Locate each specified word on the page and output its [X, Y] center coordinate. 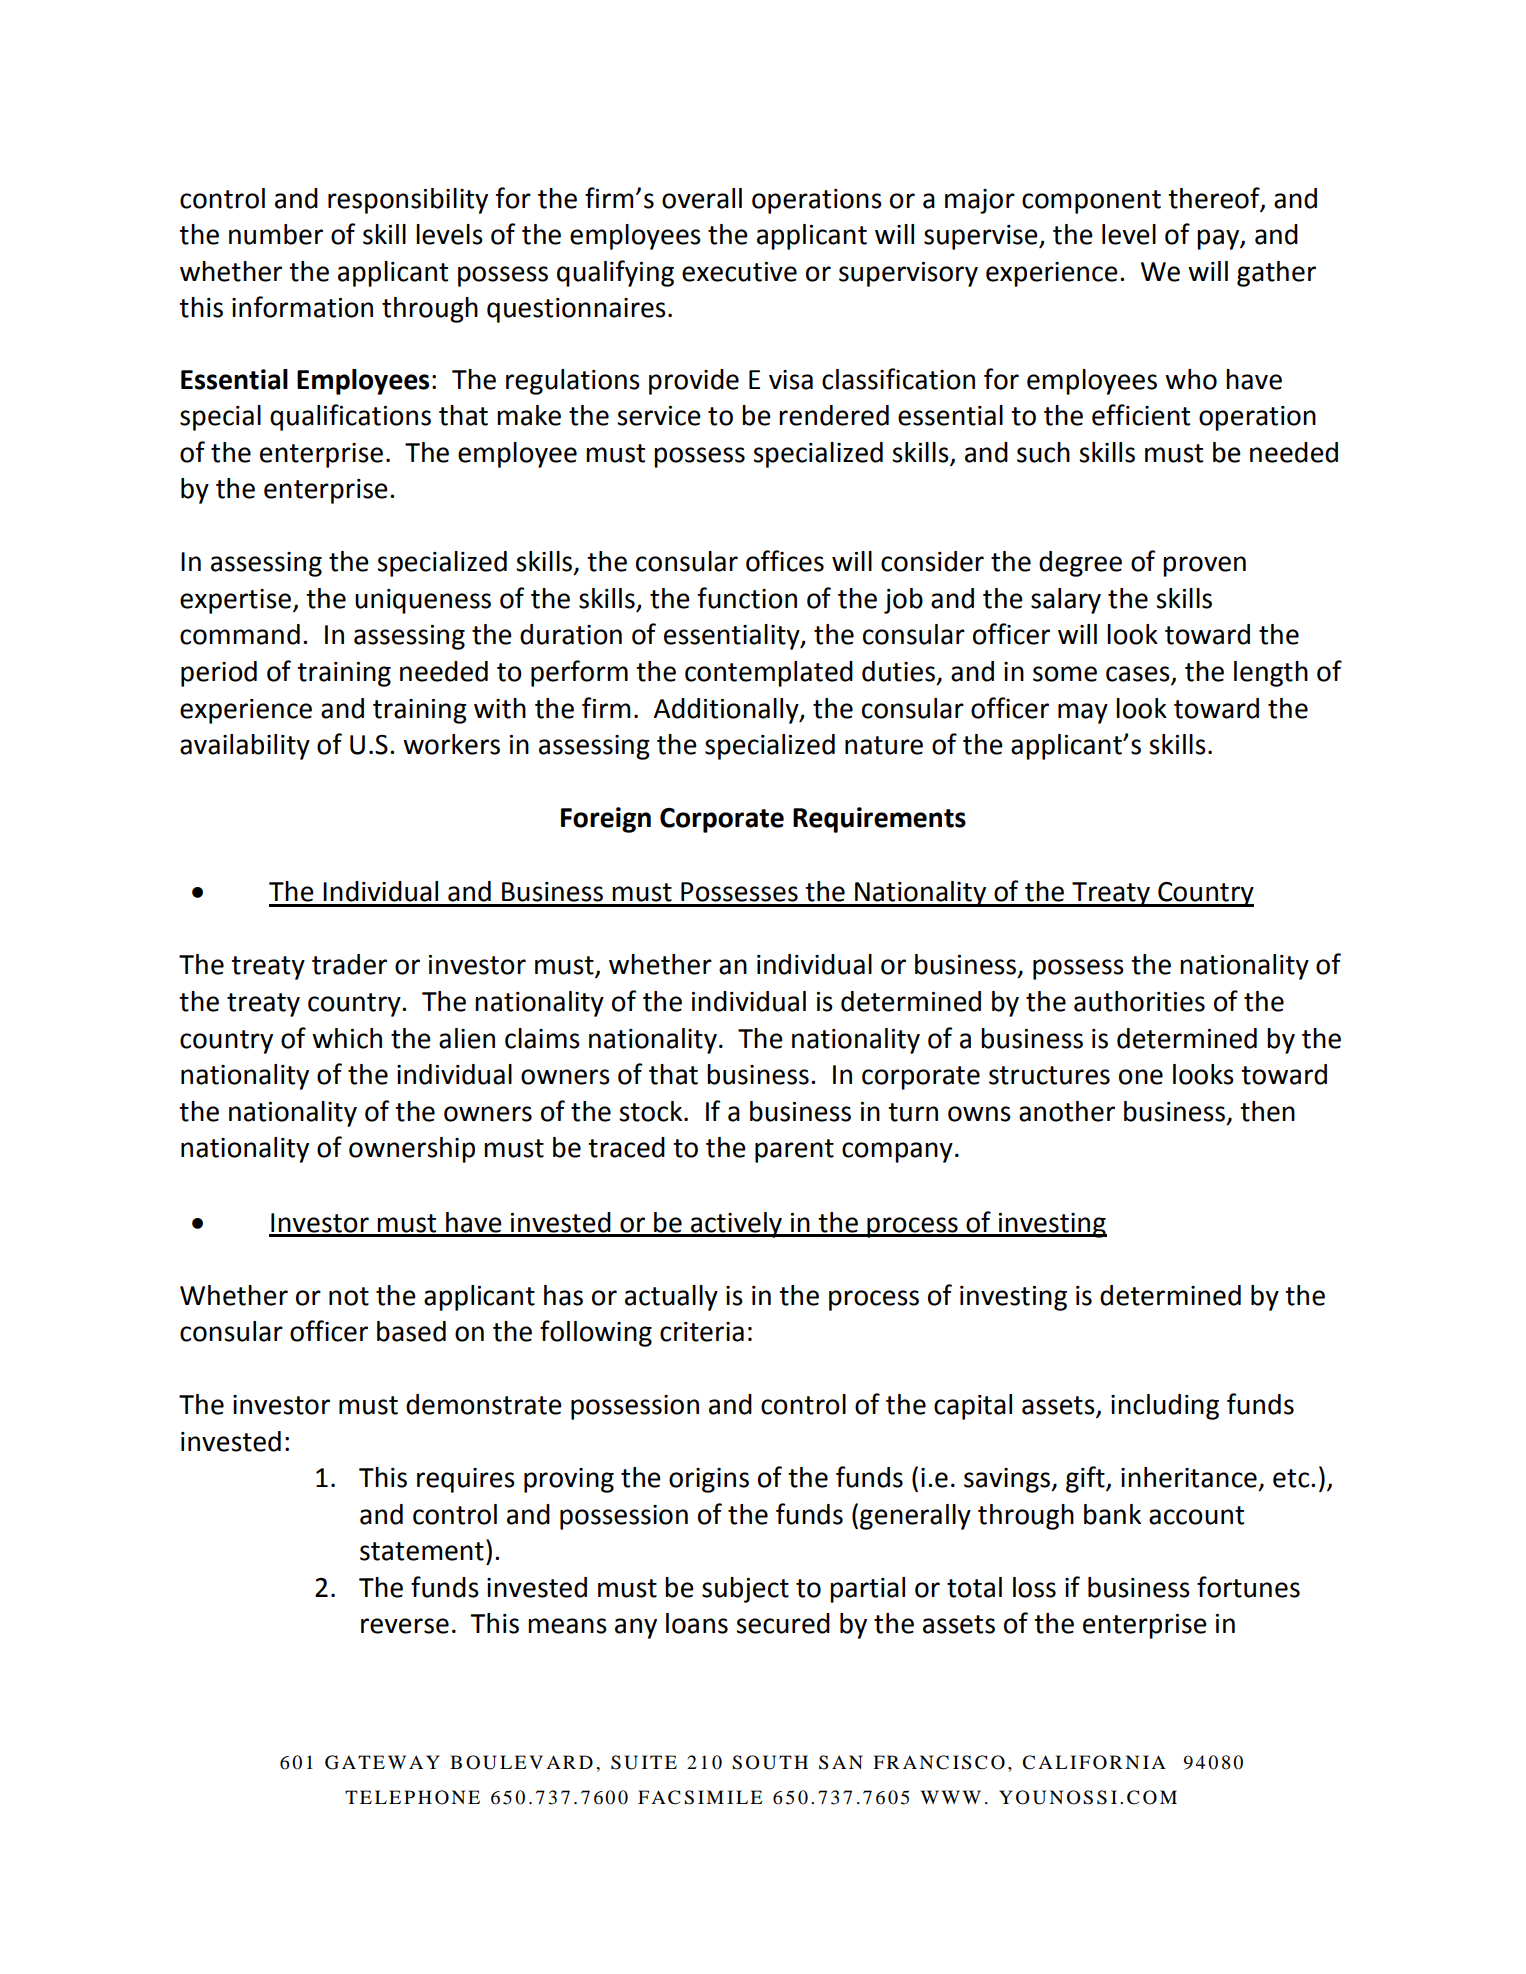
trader [349, 964]
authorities [1139, 1001]
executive [739, 272]
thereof [1215, 199]
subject [745, 1590]
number [276, 234]
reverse [405, 1626]
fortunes [1248, 1587]
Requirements [879, 820]
